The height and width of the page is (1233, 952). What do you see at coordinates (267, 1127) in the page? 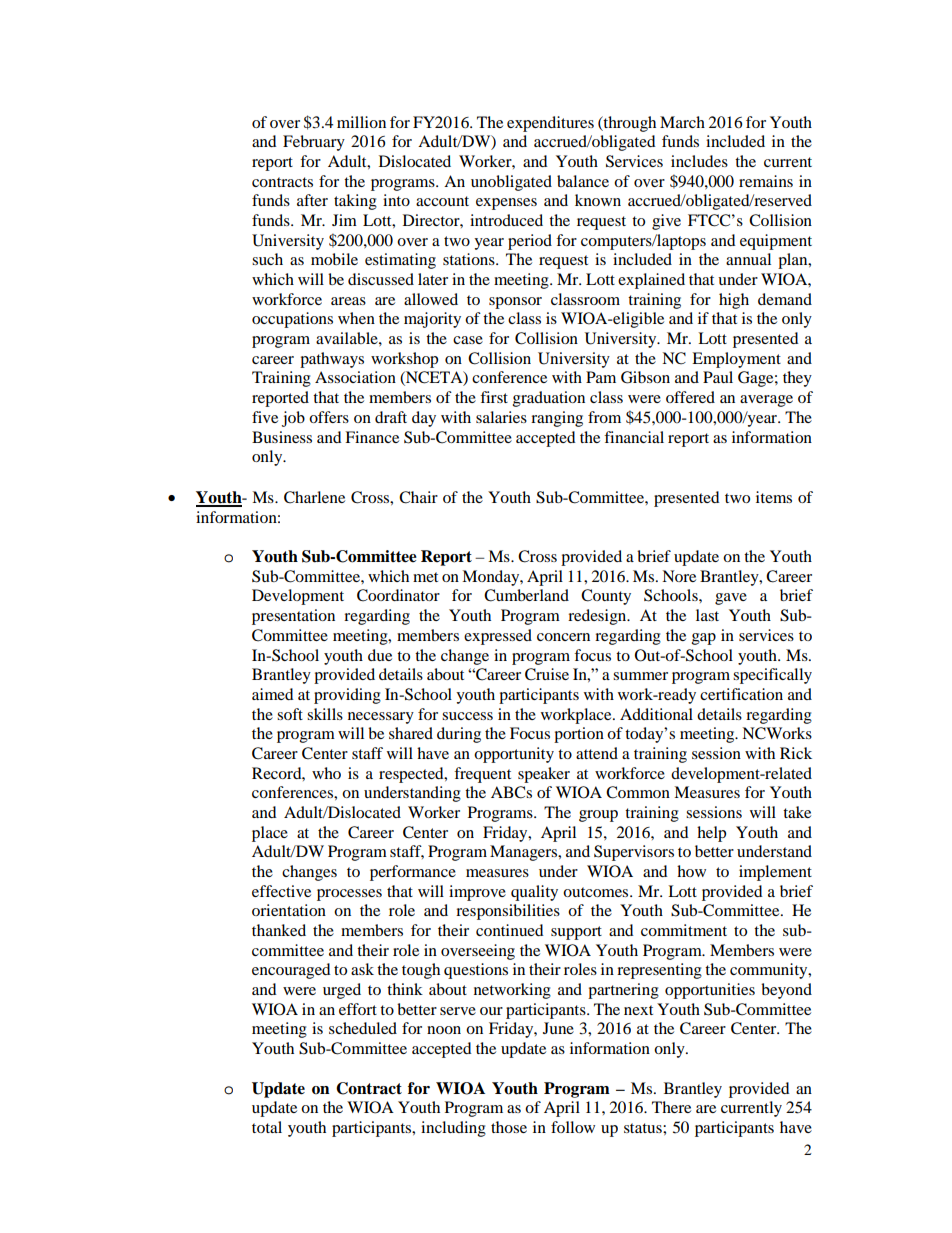
I see `total` at bounding box center [267, 1127].
